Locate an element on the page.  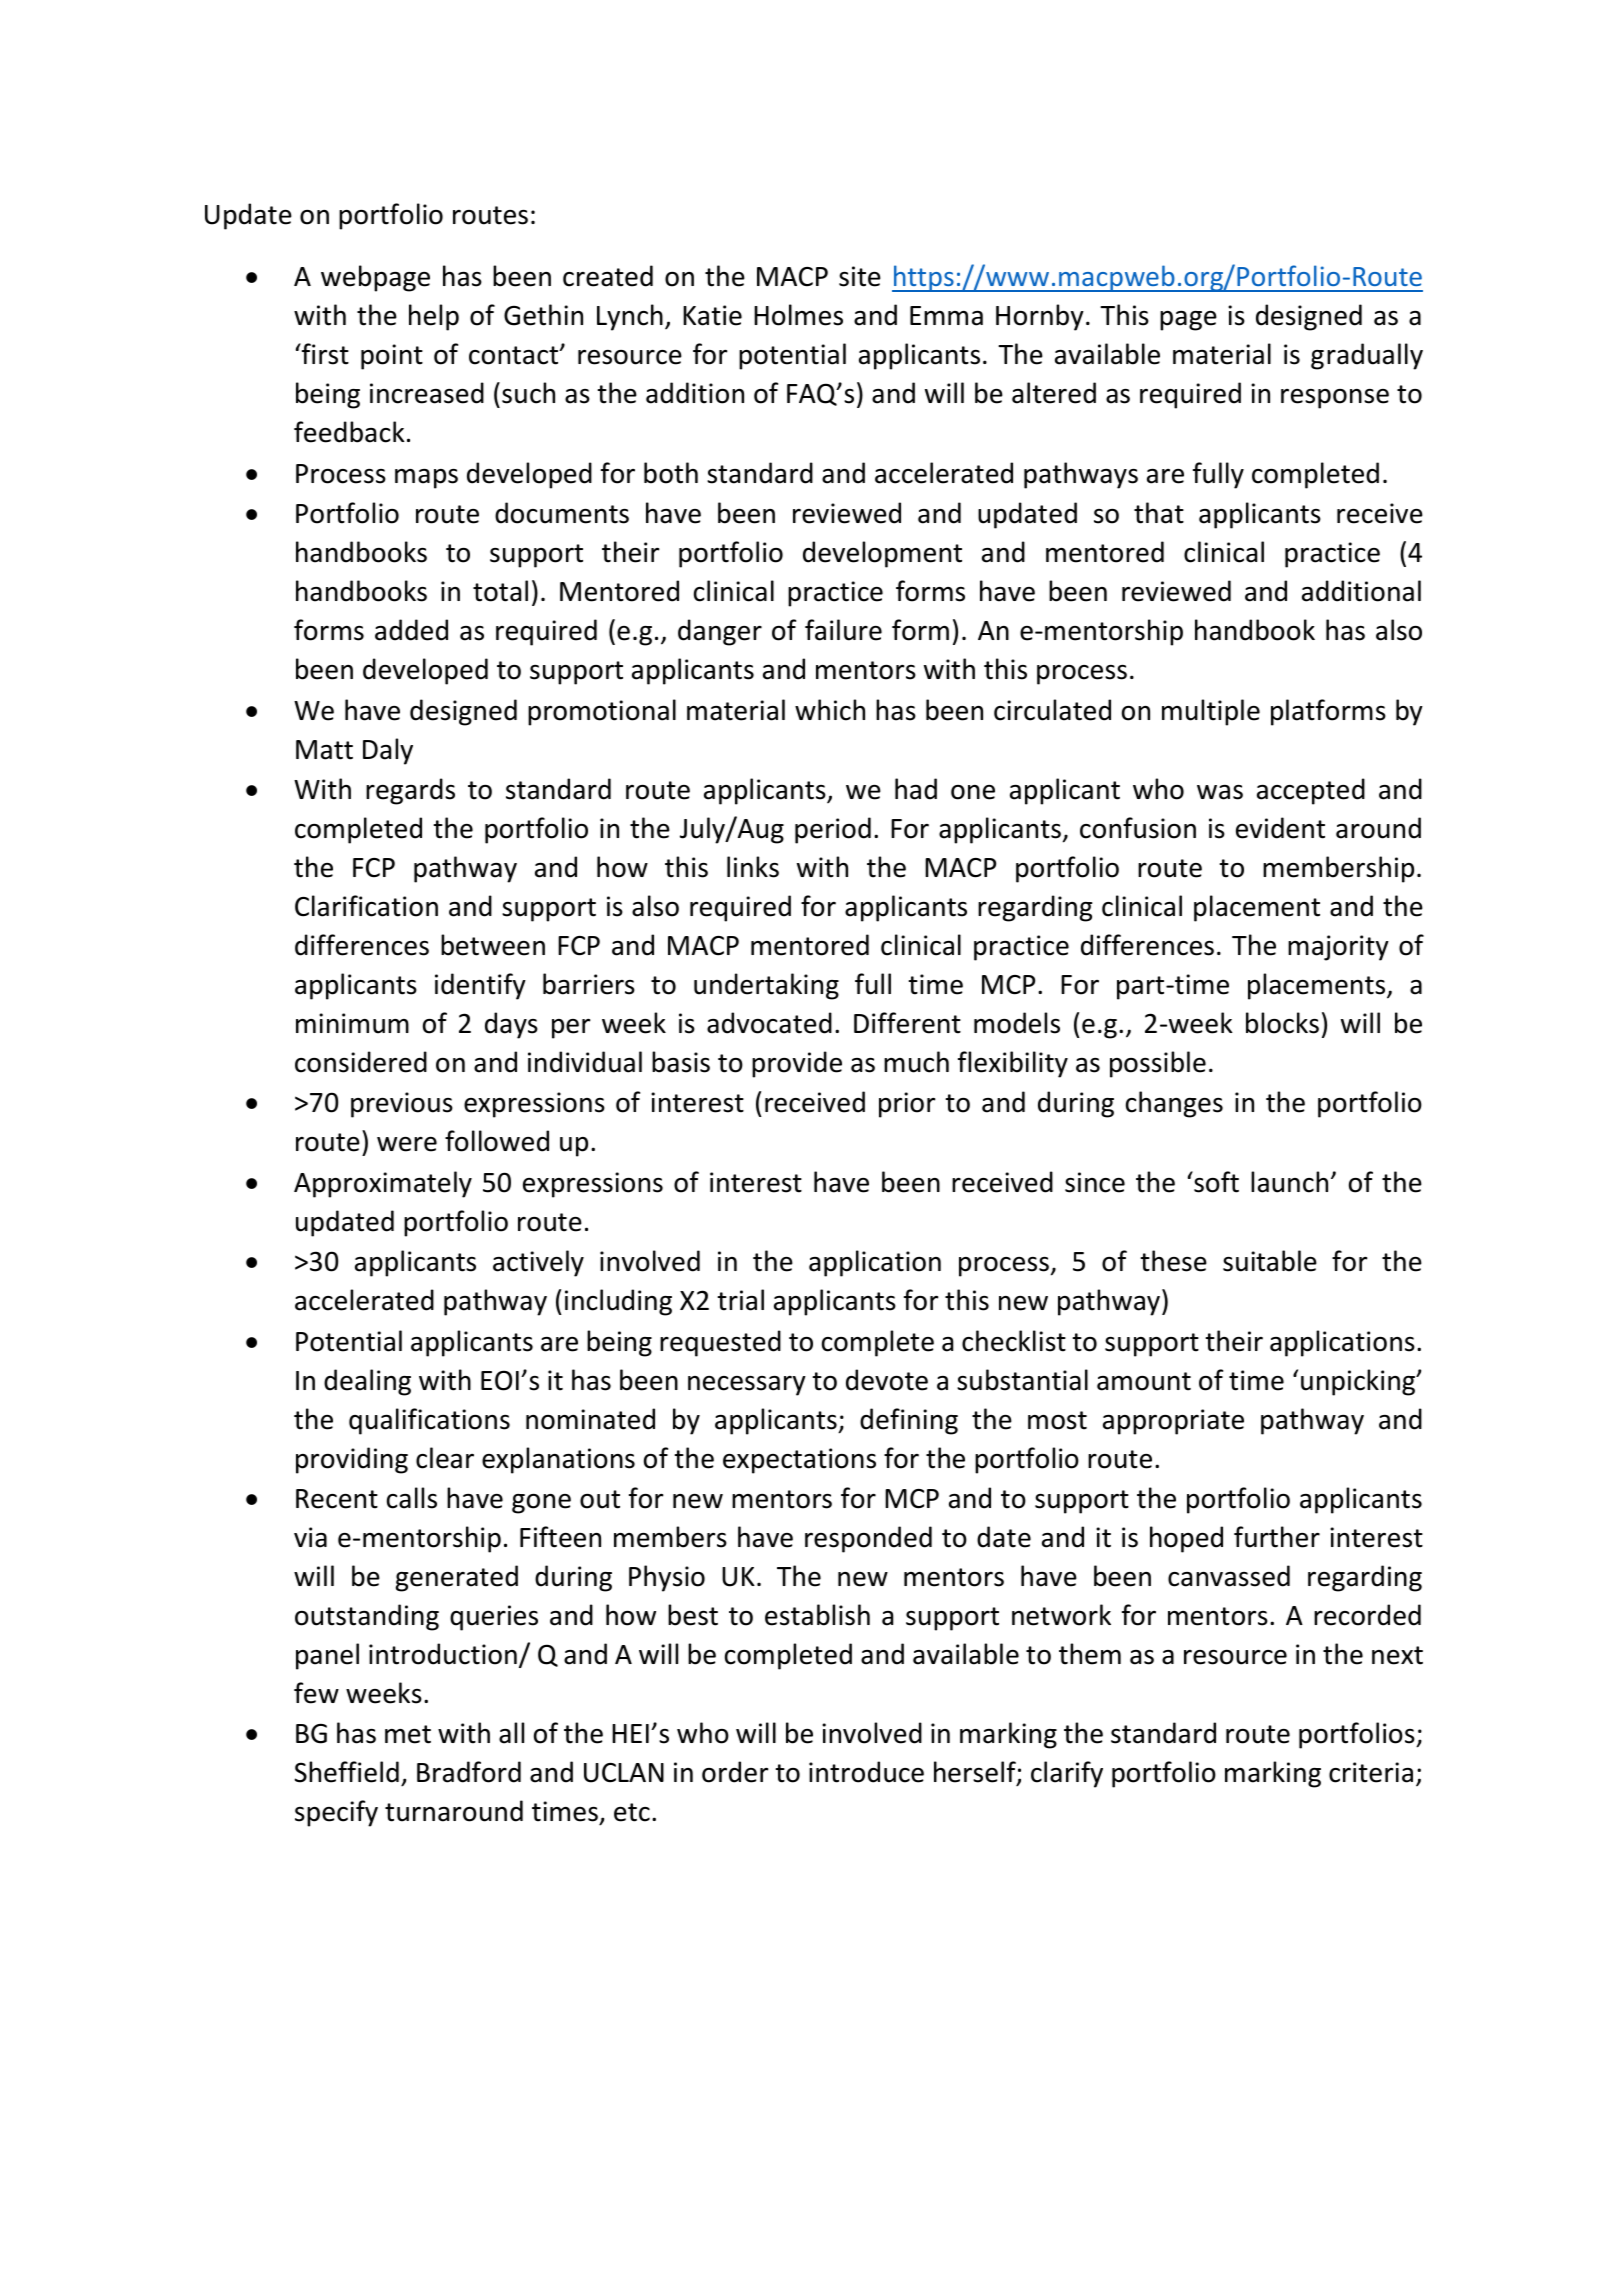
Bradford is located at coordinates (469, 1772).
